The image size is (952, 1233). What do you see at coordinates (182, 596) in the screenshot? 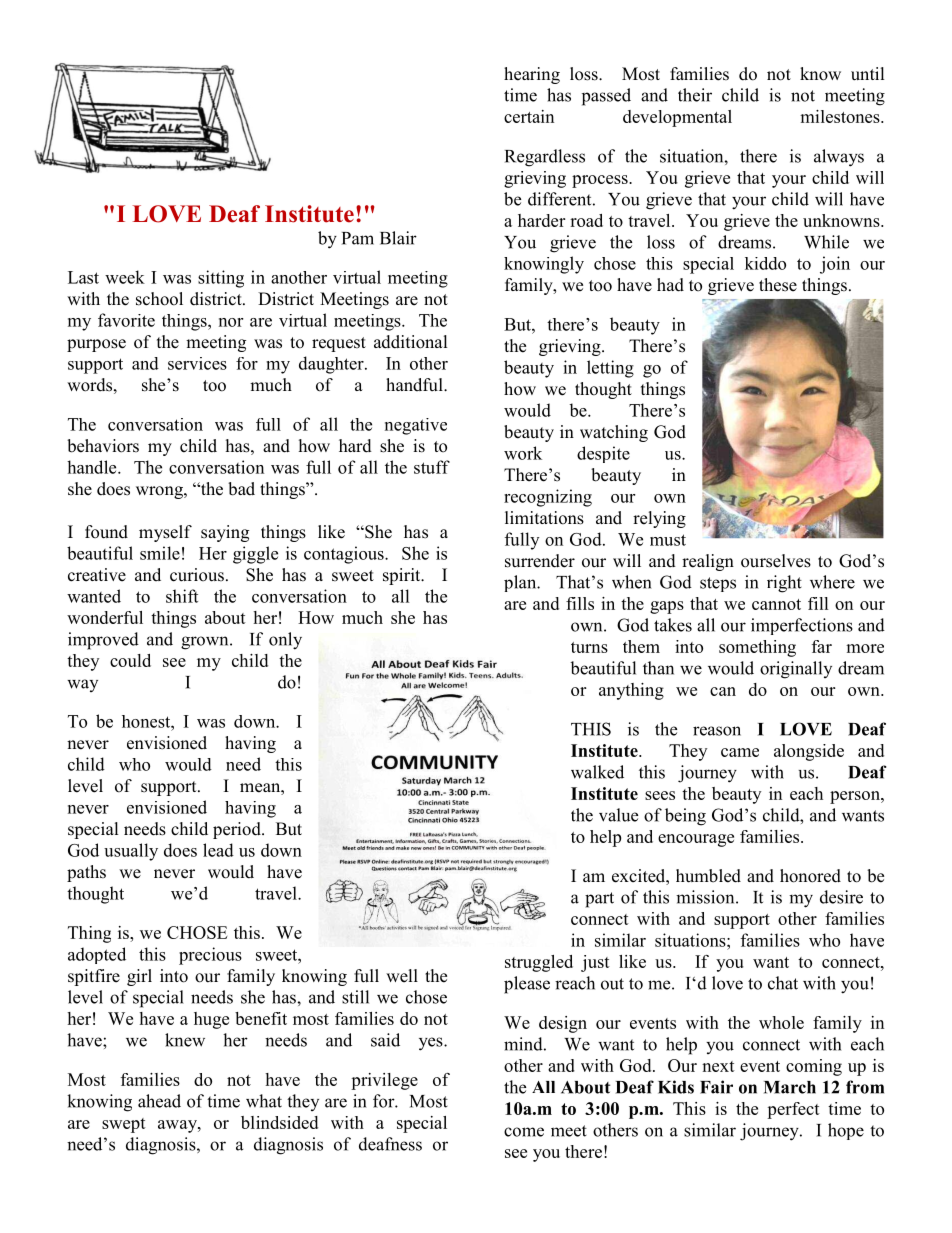
I see `shift` at bounding box center [182, 596].
